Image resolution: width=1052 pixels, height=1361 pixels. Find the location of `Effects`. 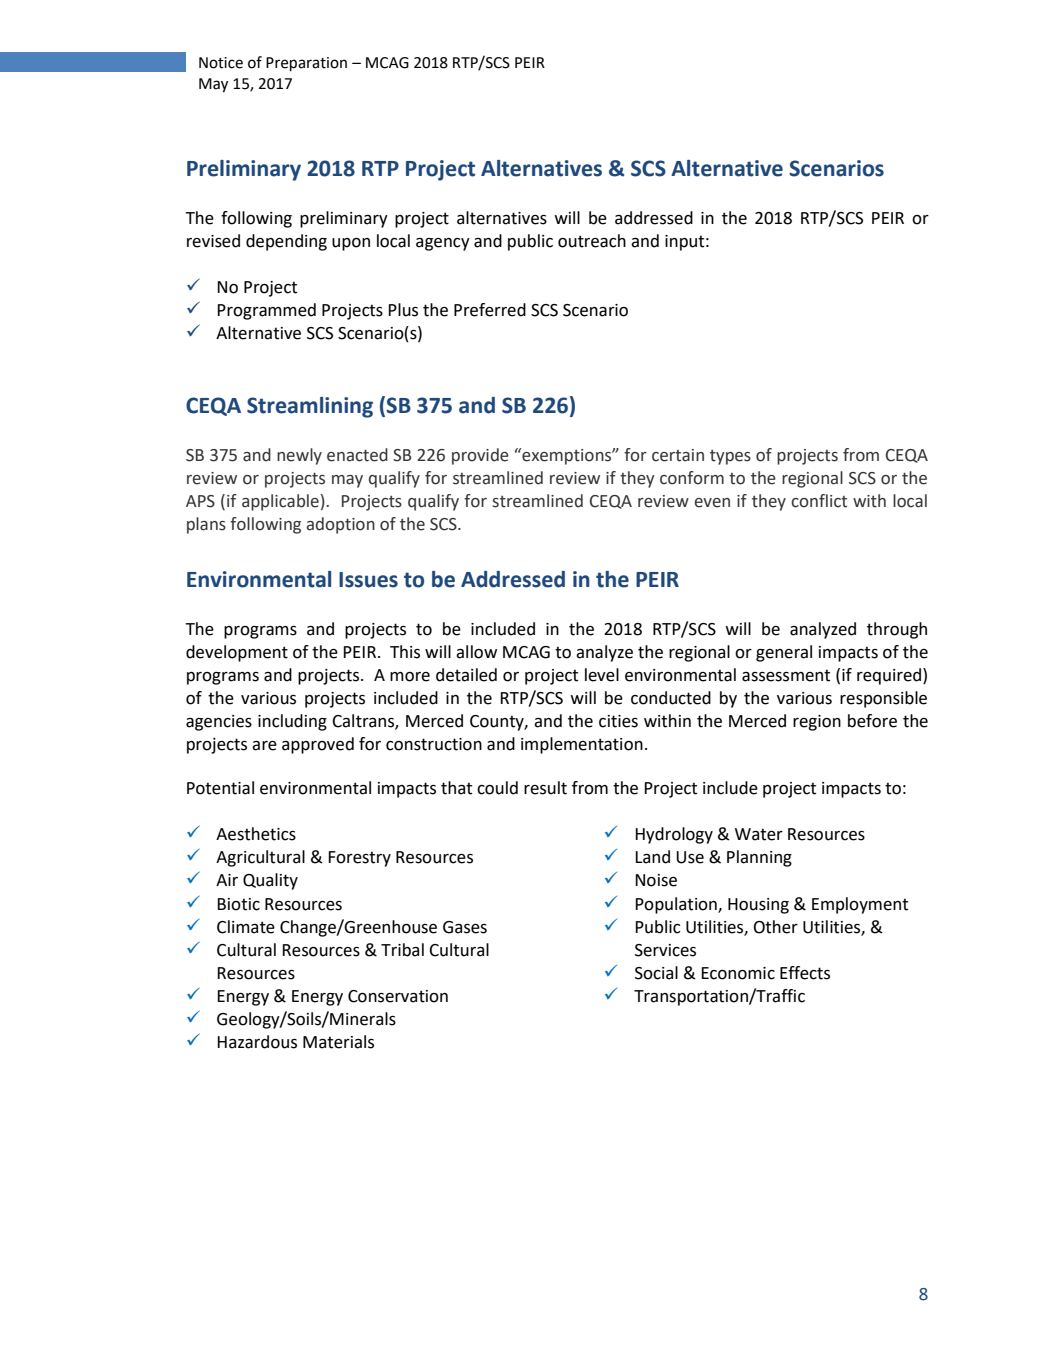

Effects is located at coordinates (805, 973).
